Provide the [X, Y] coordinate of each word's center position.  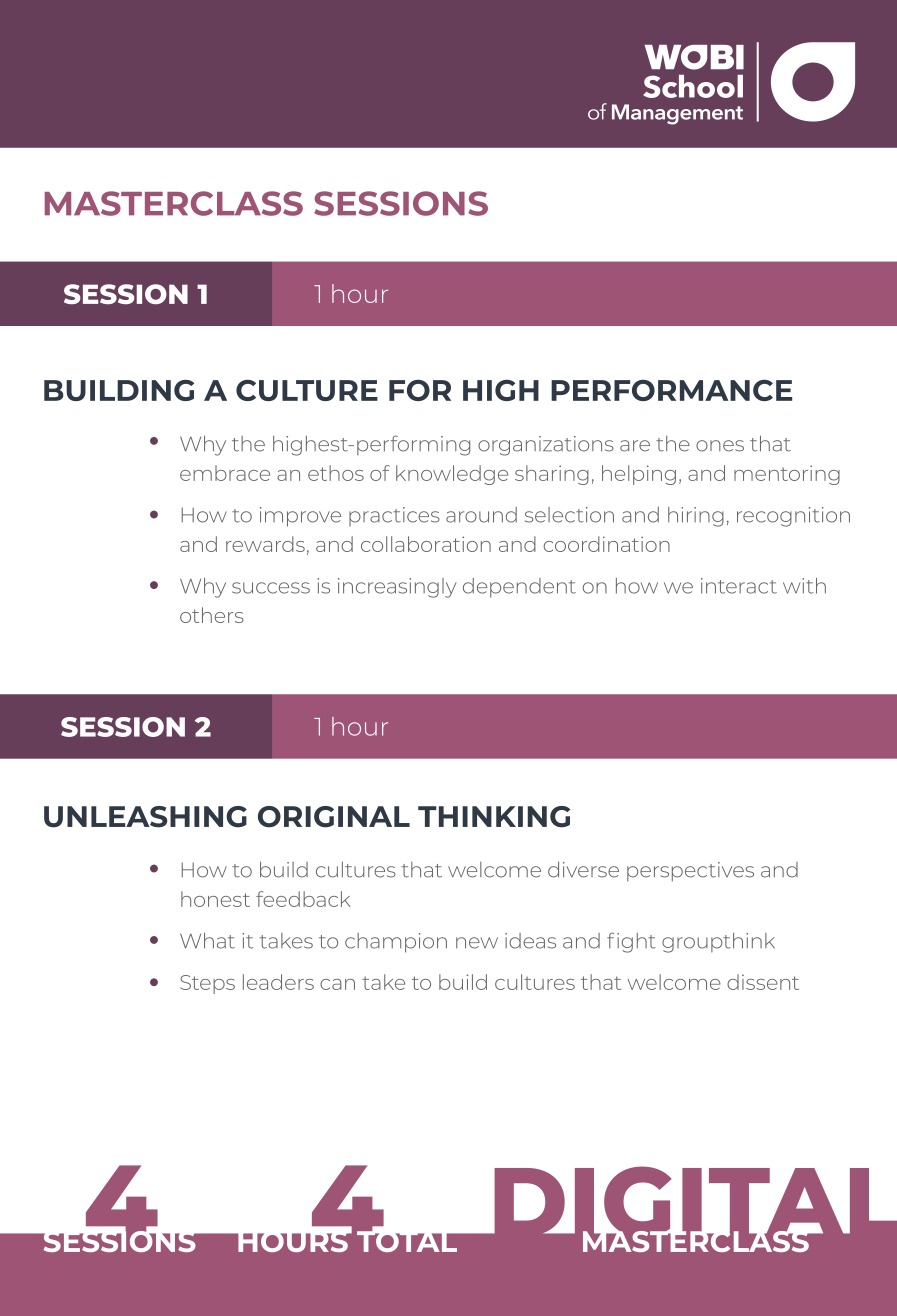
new [477, 943]
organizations [546, 446]
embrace [225, 473]
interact [739, 586]
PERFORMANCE [671, 390]
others [212, 615]
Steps [207, 984]
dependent [519, 588]
